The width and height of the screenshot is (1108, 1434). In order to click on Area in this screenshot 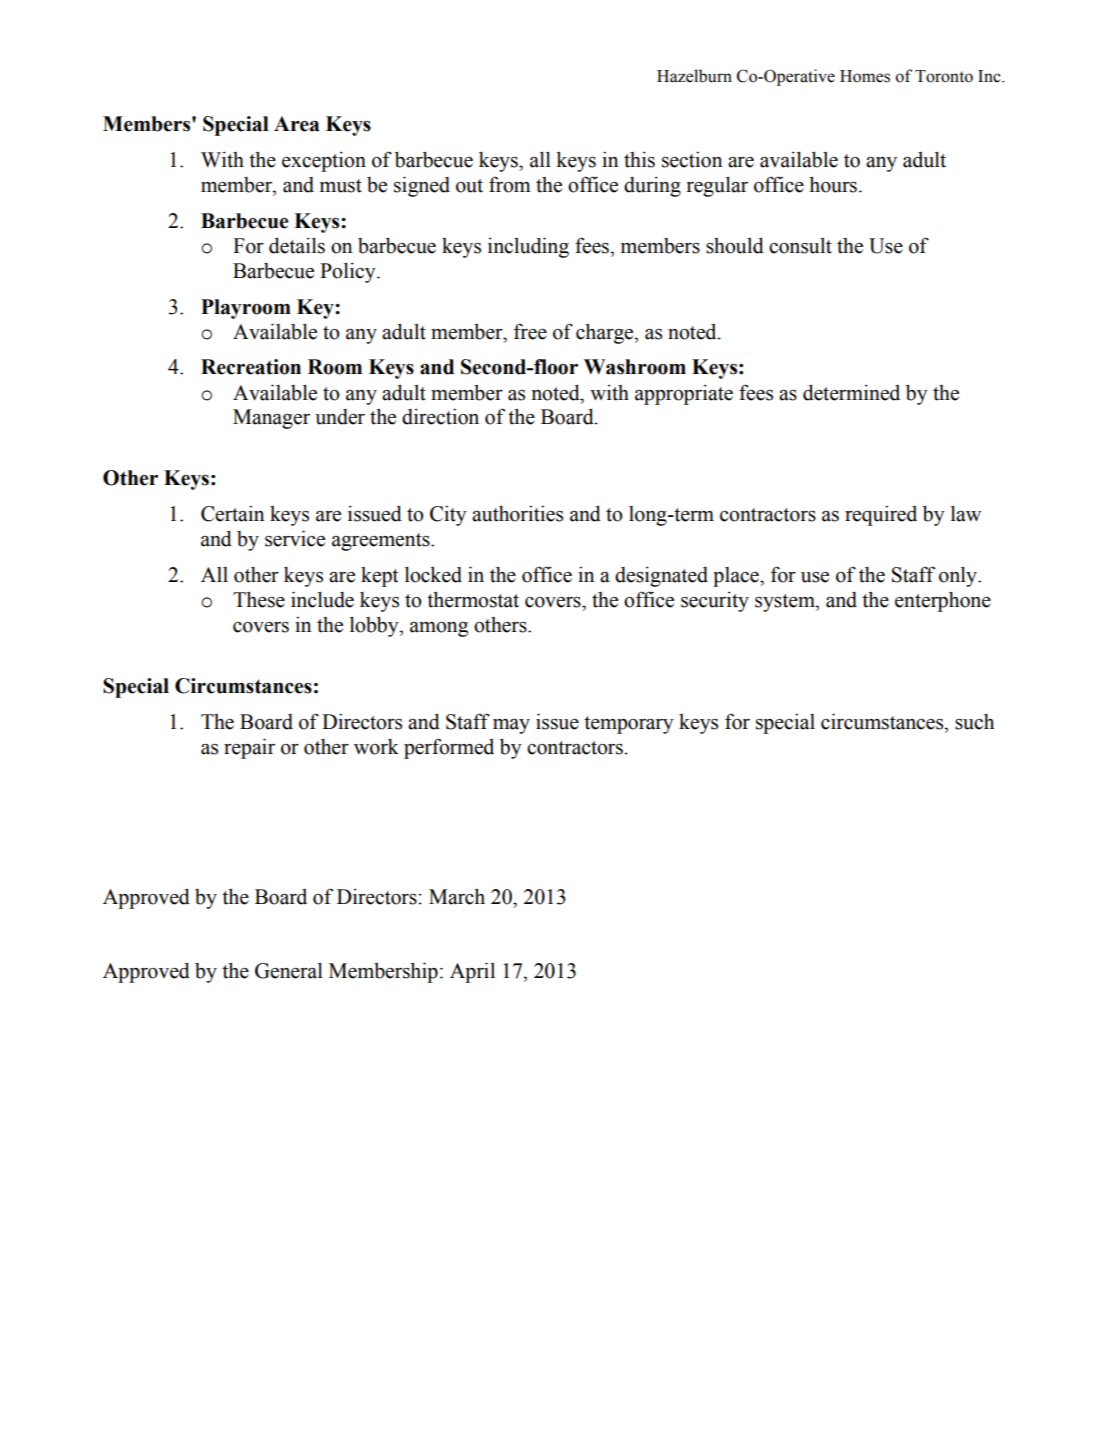, I will do `click(297, 124)`.
